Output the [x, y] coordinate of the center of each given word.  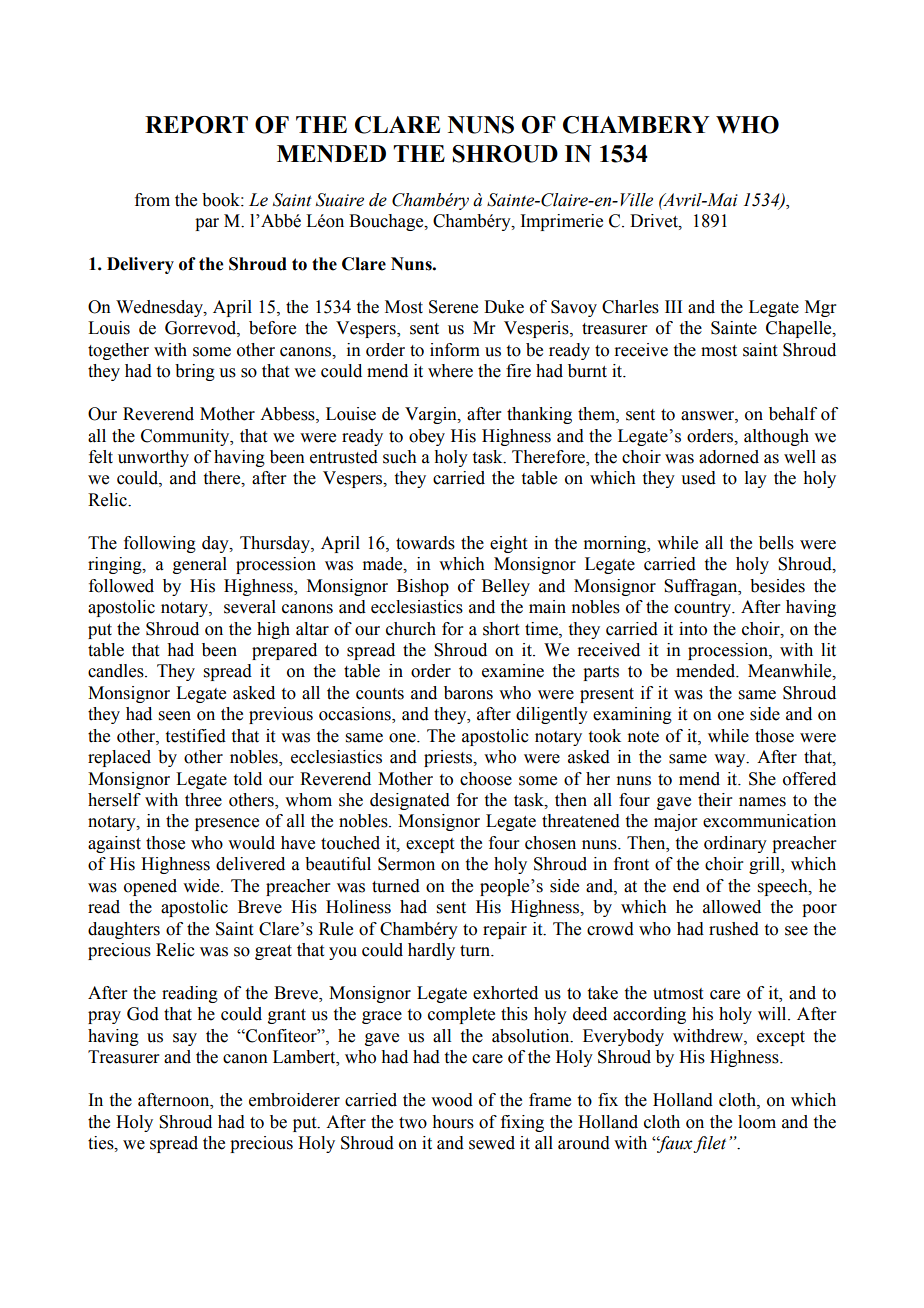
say [185, 1039]
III [673, 306]
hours [453, 1122]
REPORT [196, 125]
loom [757, 1122]
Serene [453, 307]
